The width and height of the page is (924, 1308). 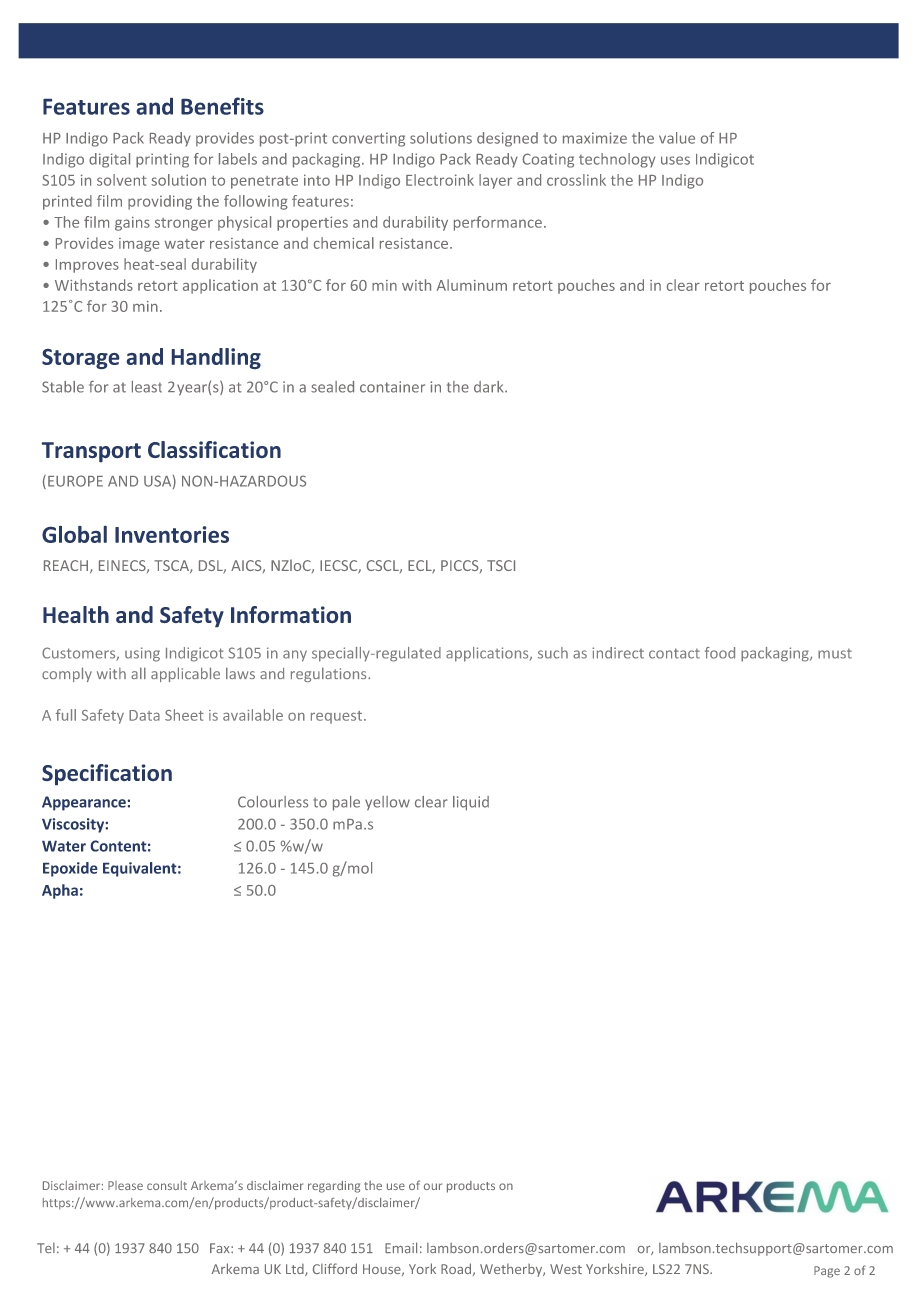 I want to click on Please, so click(x=125, y=1185).
